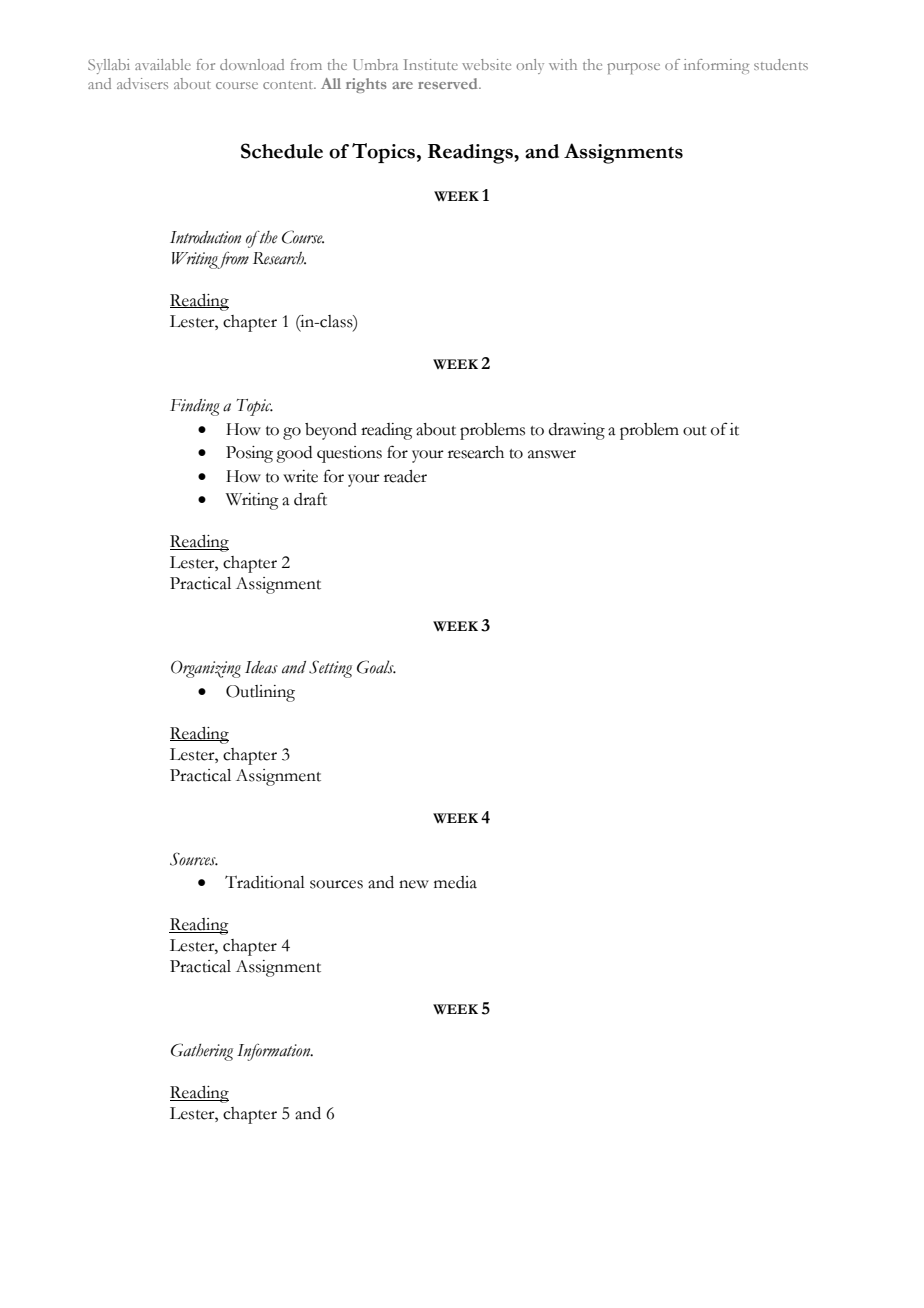  What do you see at coordinates (449, 83) in the document?
I see `reserved` at bounding box center [449, 83].
